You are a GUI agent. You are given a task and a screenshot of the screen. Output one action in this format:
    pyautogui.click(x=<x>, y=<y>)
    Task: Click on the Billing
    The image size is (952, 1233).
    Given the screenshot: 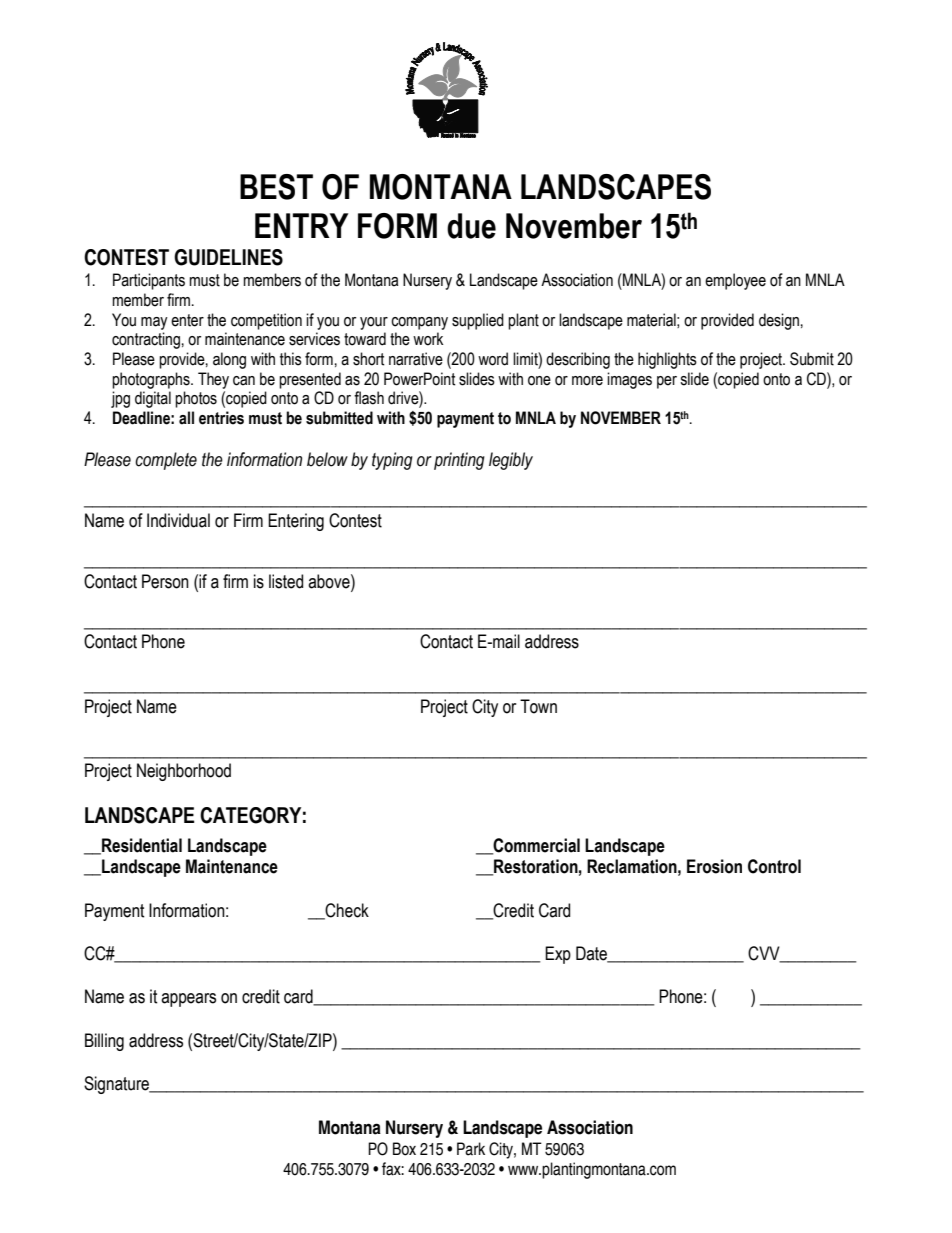 What is the action you would take?
    pyautogui.click(x=104, y=1042)
